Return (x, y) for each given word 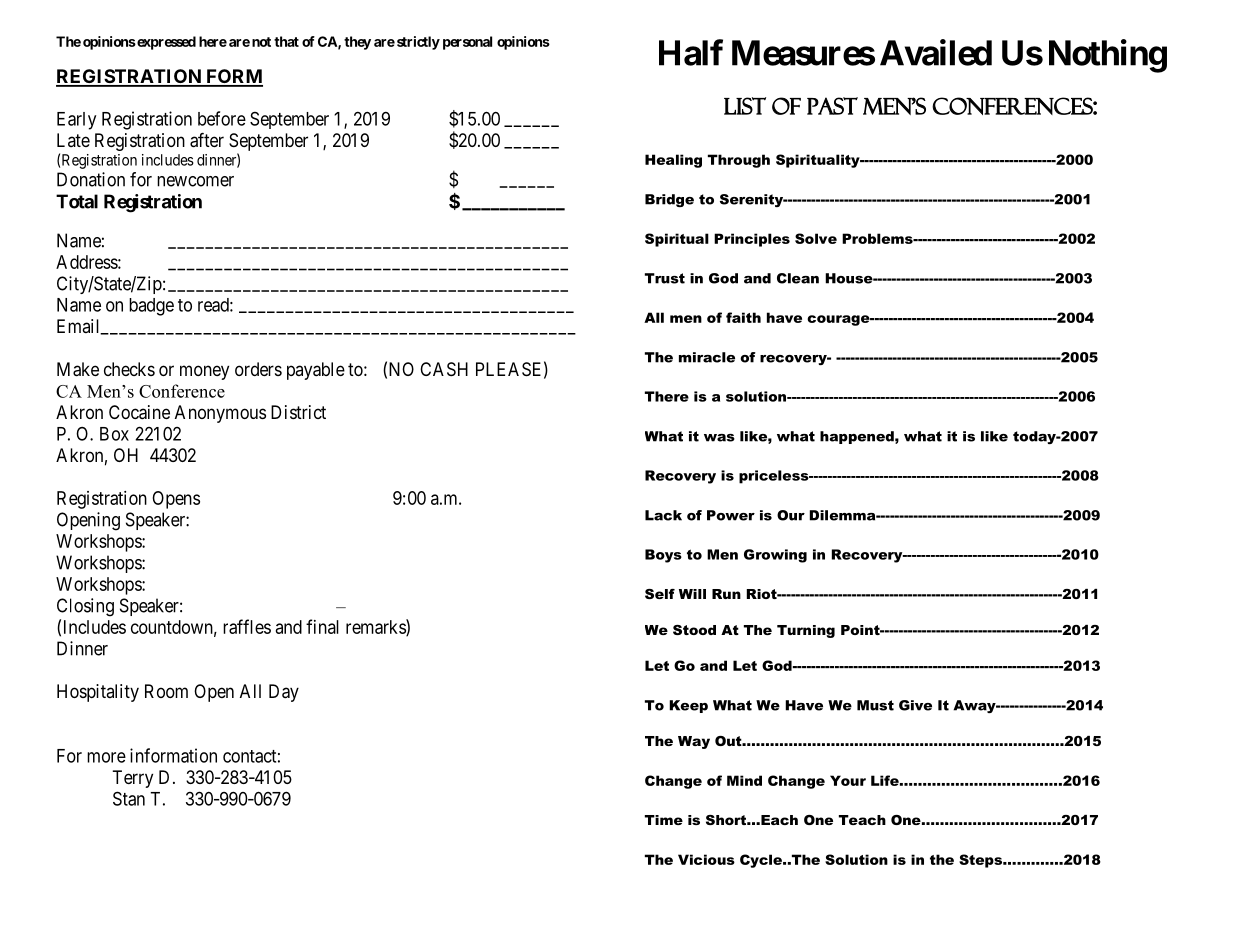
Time (664, 820)
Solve (816, 238)
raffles (247, 626)
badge (151, 307)
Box (114, 434)
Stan (129, 798)
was (719, 438)
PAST (832, 106)
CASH (444, 369)
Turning (806, 631)
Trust (665, 278)
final (322, 626)
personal (467, 43)
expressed (165, 43)
